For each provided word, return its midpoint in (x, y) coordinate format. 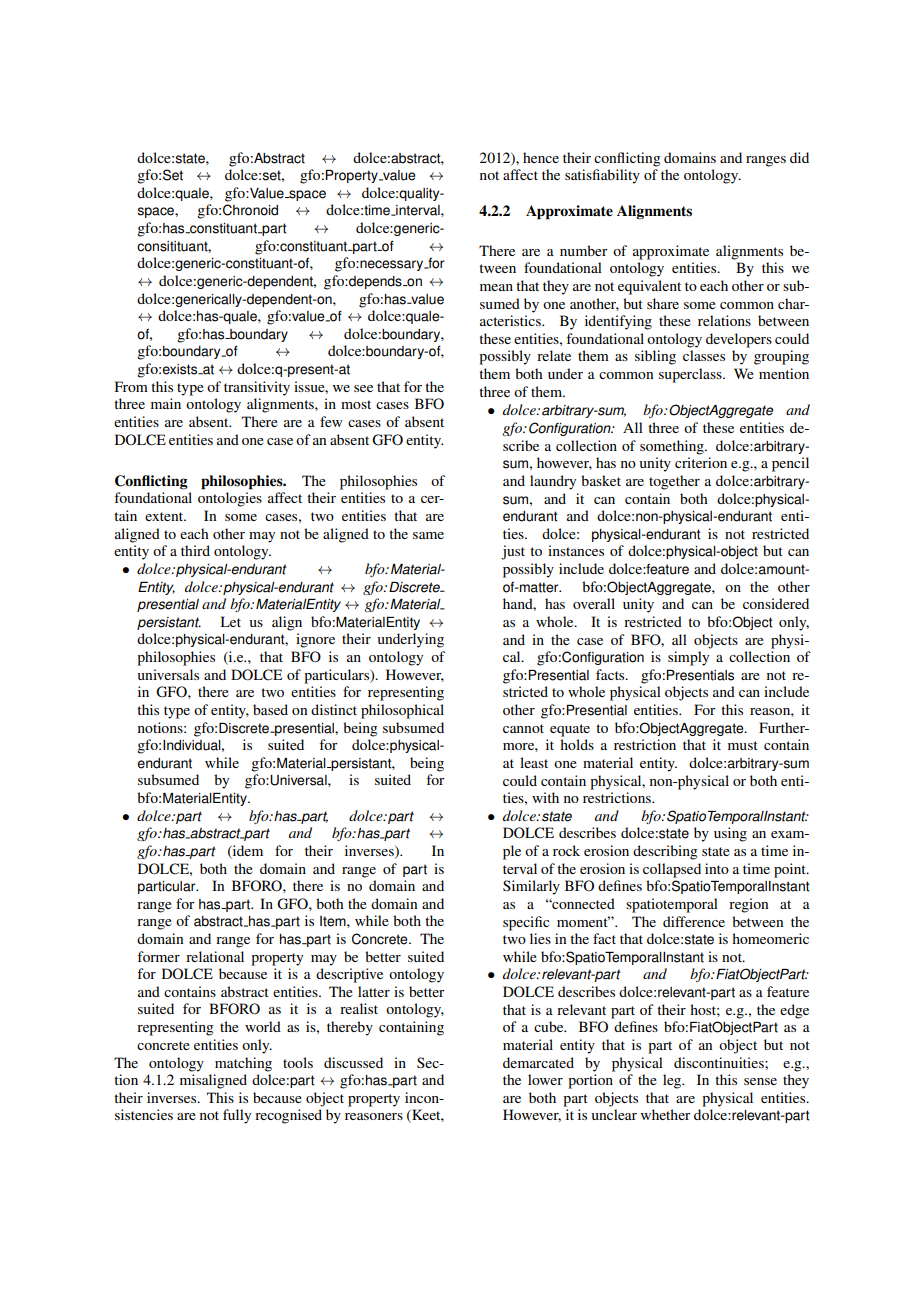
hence (541, 157)
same (428, 535)
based (270, 709)
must (743, 745)
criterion (701, 462)
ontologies (230, 499)
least (534, 762)
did (799, 157)
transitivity (257, 388)
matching (243, 1064)
